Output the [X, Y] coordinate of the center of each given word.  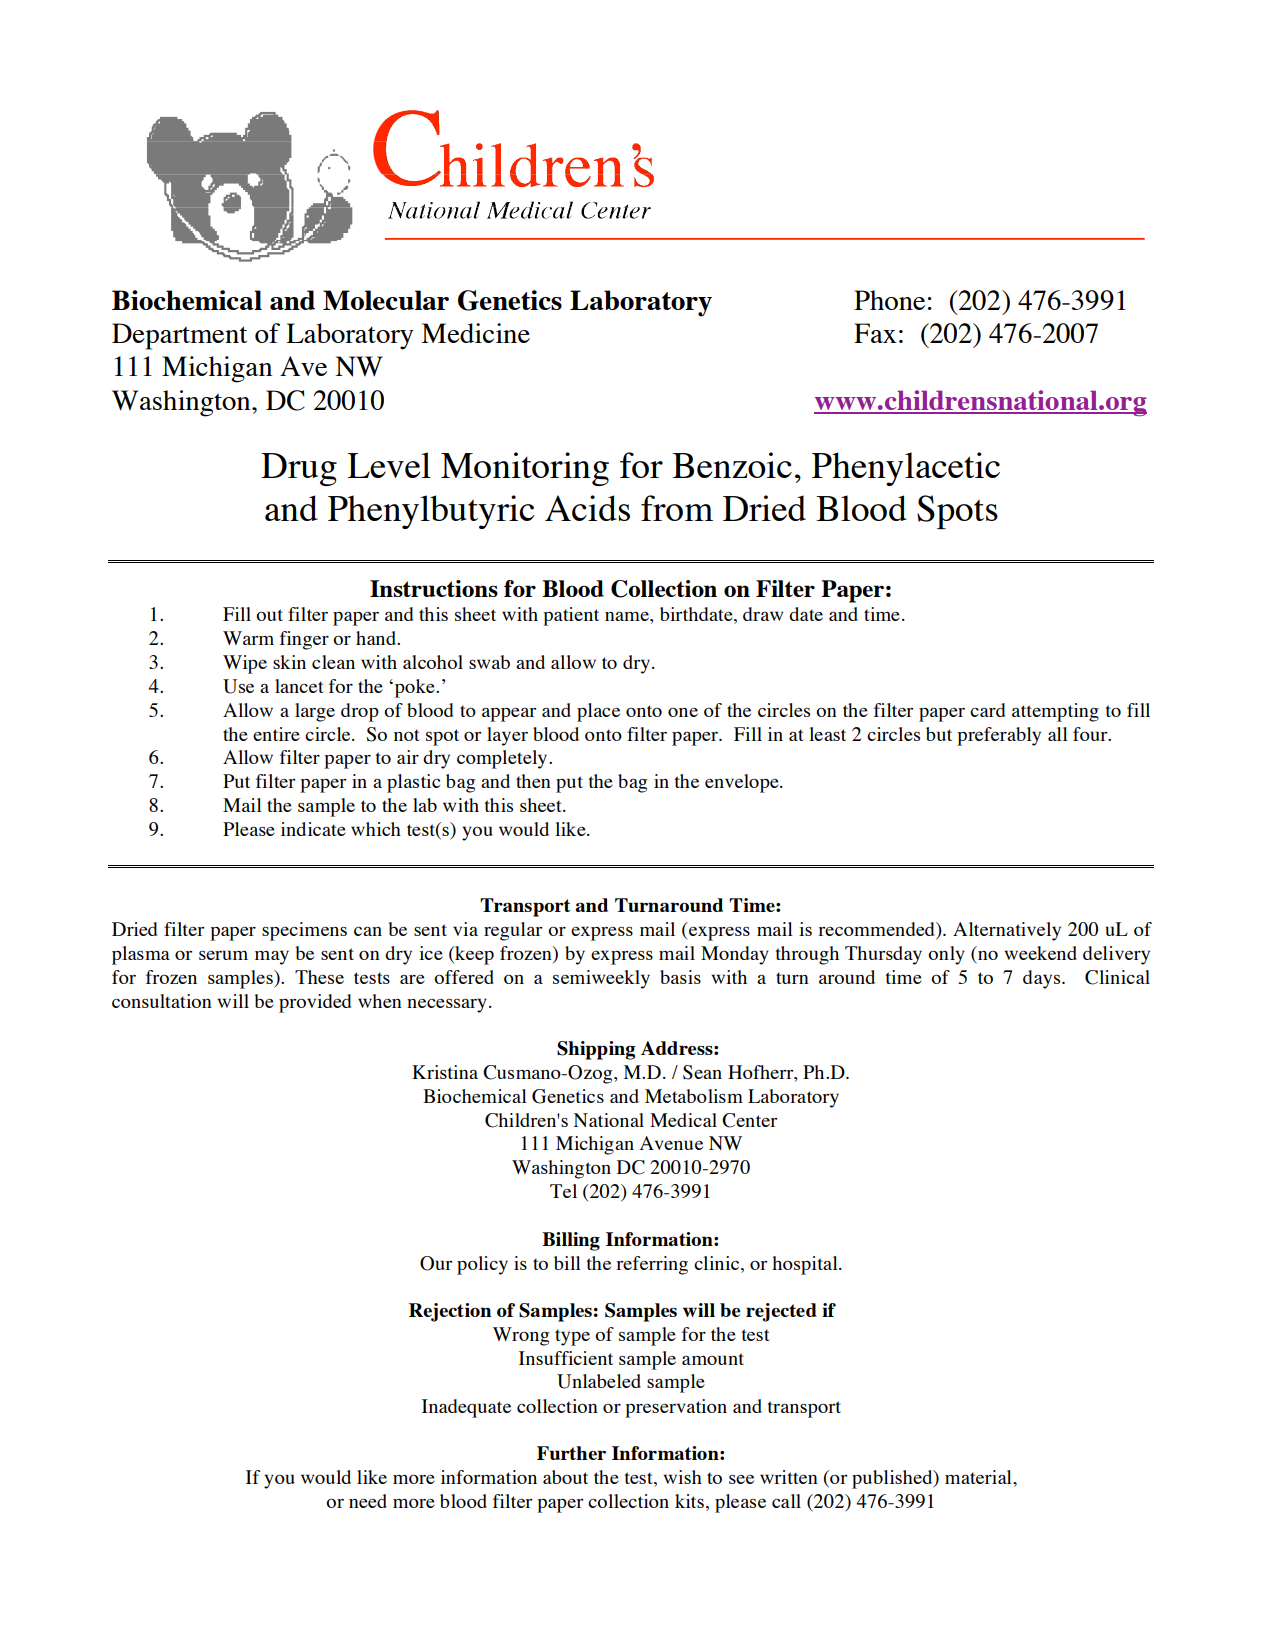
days [1043, 979]
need [368, 1501]
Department [179, 336]
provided [315, 1003]
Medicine [475, 333]
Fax [875, 333]
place [598, 712]
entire [276, 734]
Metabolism [694, 1096]
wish [682, 1477]
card [987, 710]
